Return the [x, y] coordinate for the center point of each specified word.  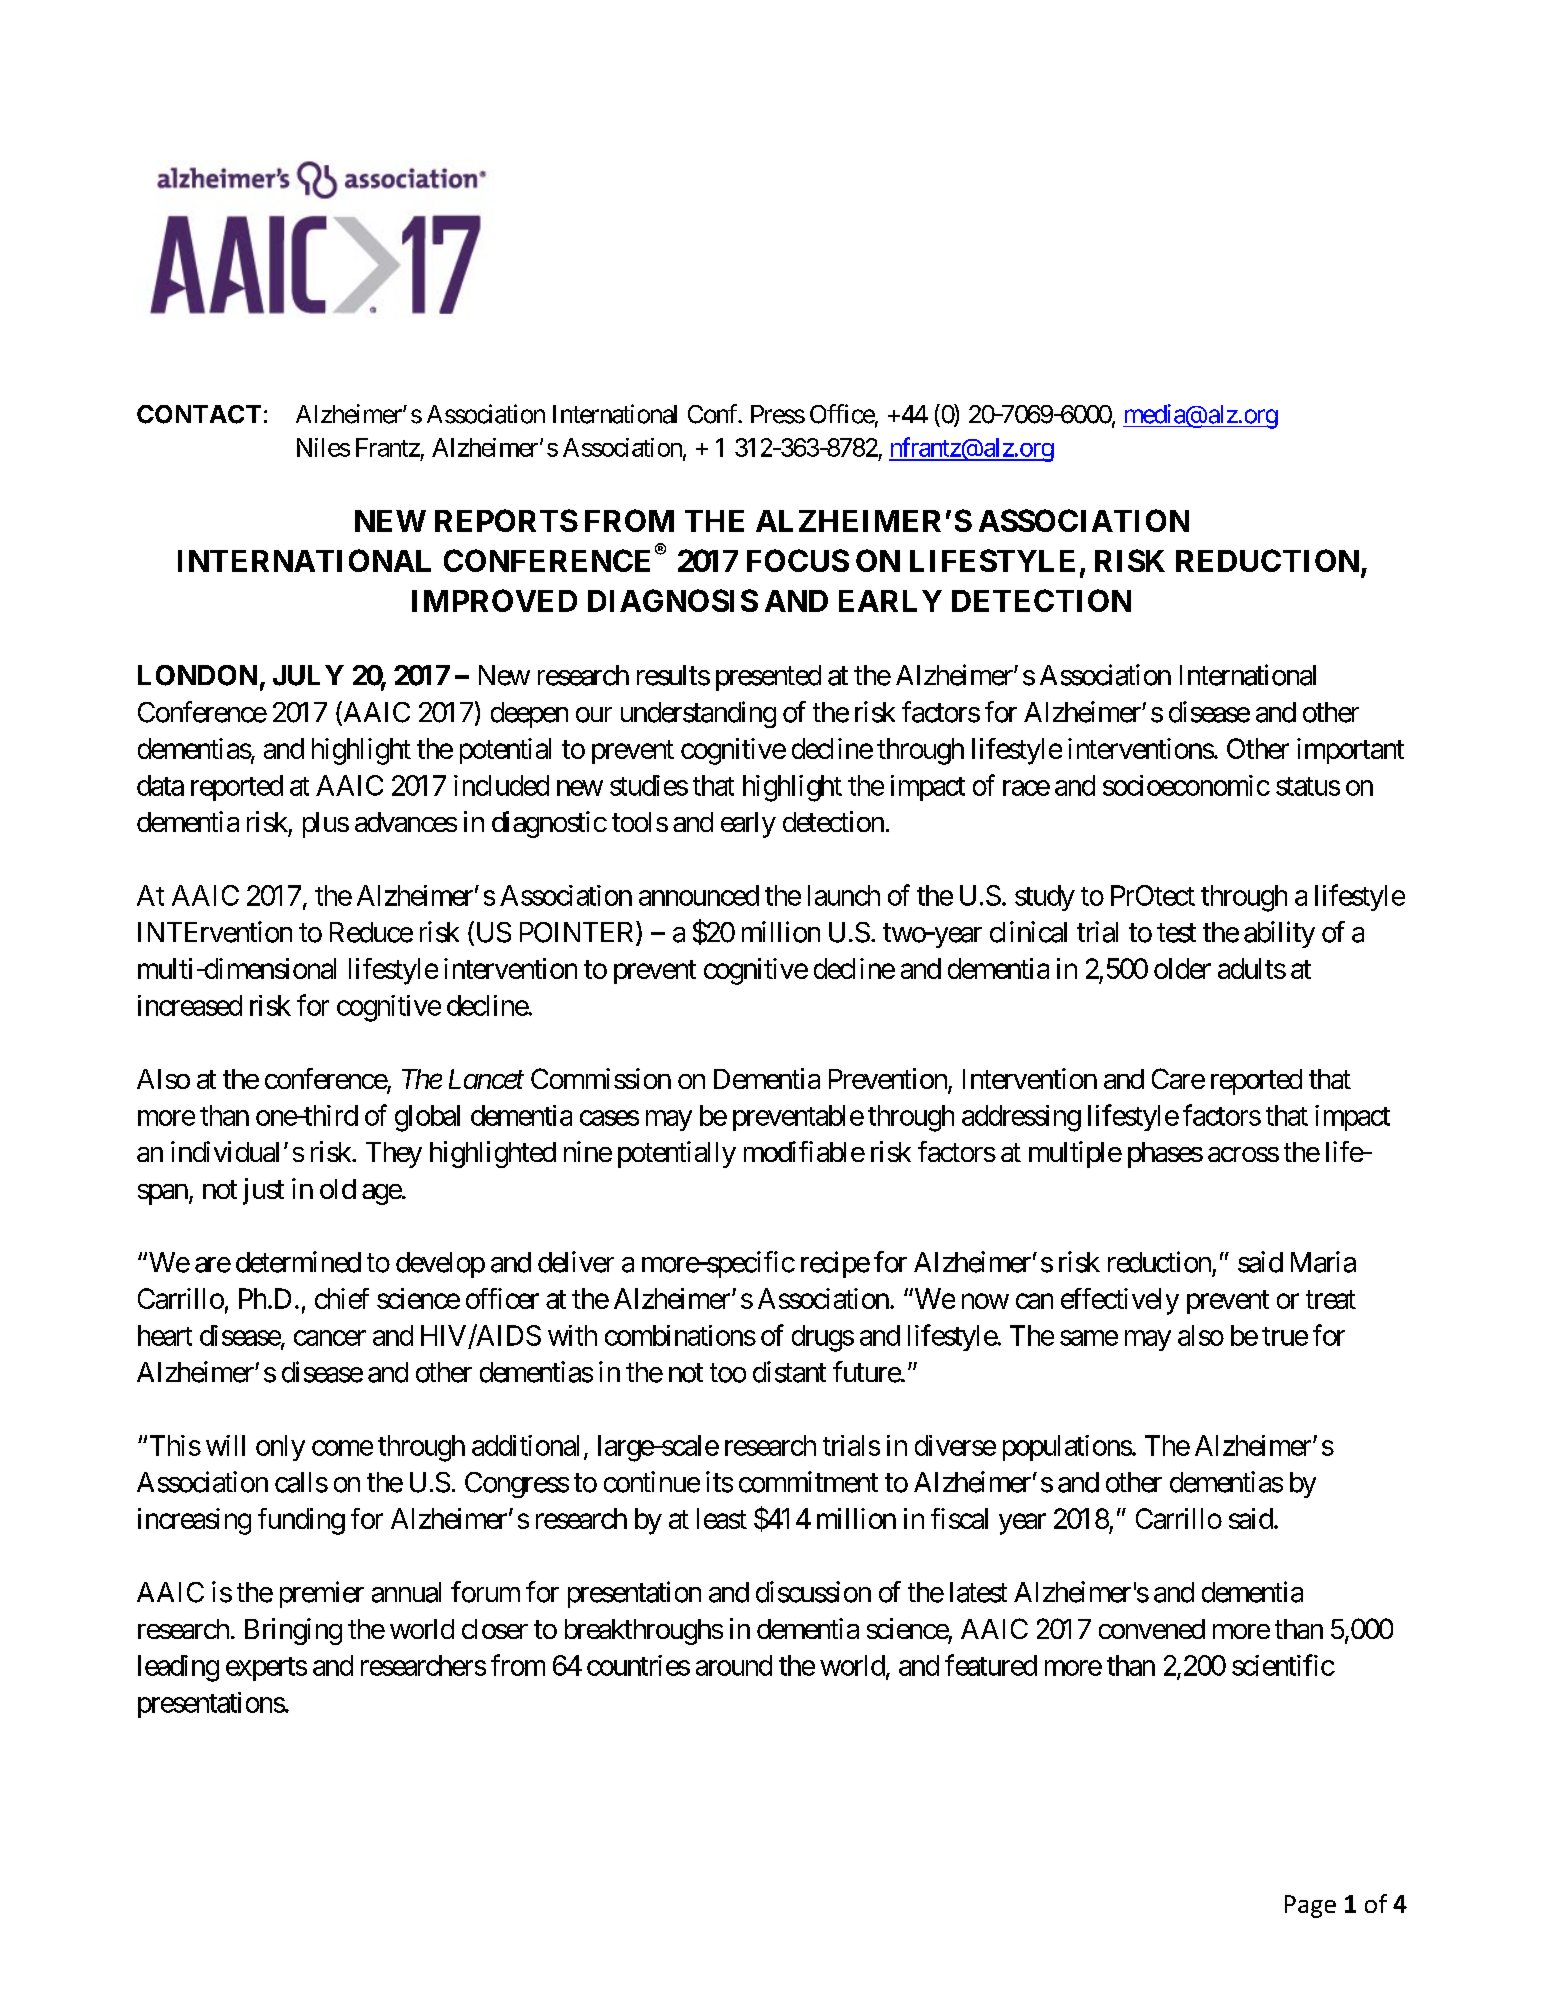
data [160, 785]
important [1350, 751]
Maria [1323, 1262]
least [722, 1518]
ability [1279, 934]
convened [1152, 1629]
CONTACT [199, 414]
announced [699, 895]
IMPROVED [494, 600]
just [263, 1191]
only [280, 1448]
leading [178, 1668]
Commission [601, 1078]
